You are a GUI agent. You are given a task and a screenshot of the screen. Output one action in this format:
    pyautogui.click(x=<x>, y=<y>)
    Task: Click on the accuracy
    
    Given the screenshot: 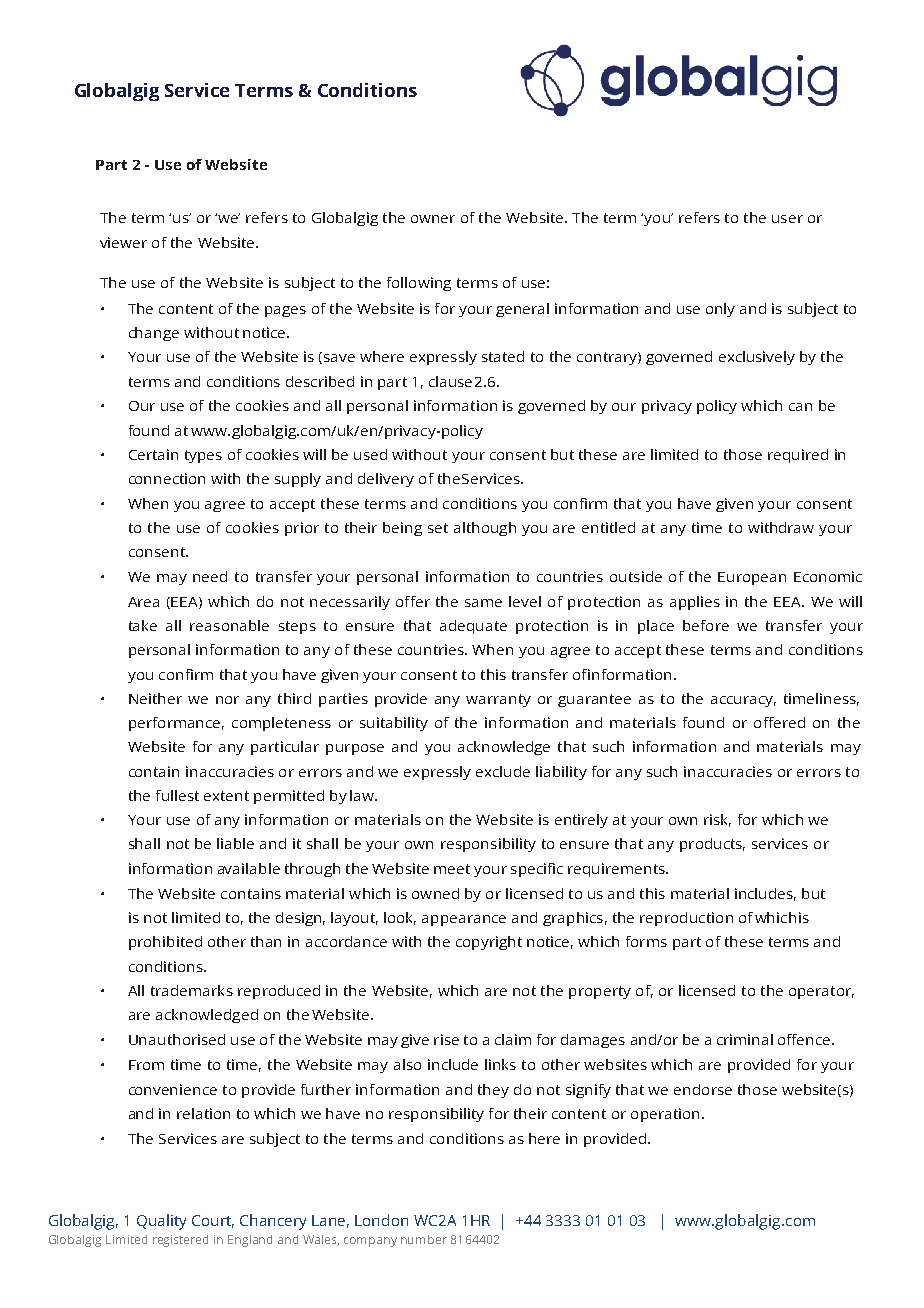 What is the action you would take?
    pyautogui.click(x=743, y=701)
